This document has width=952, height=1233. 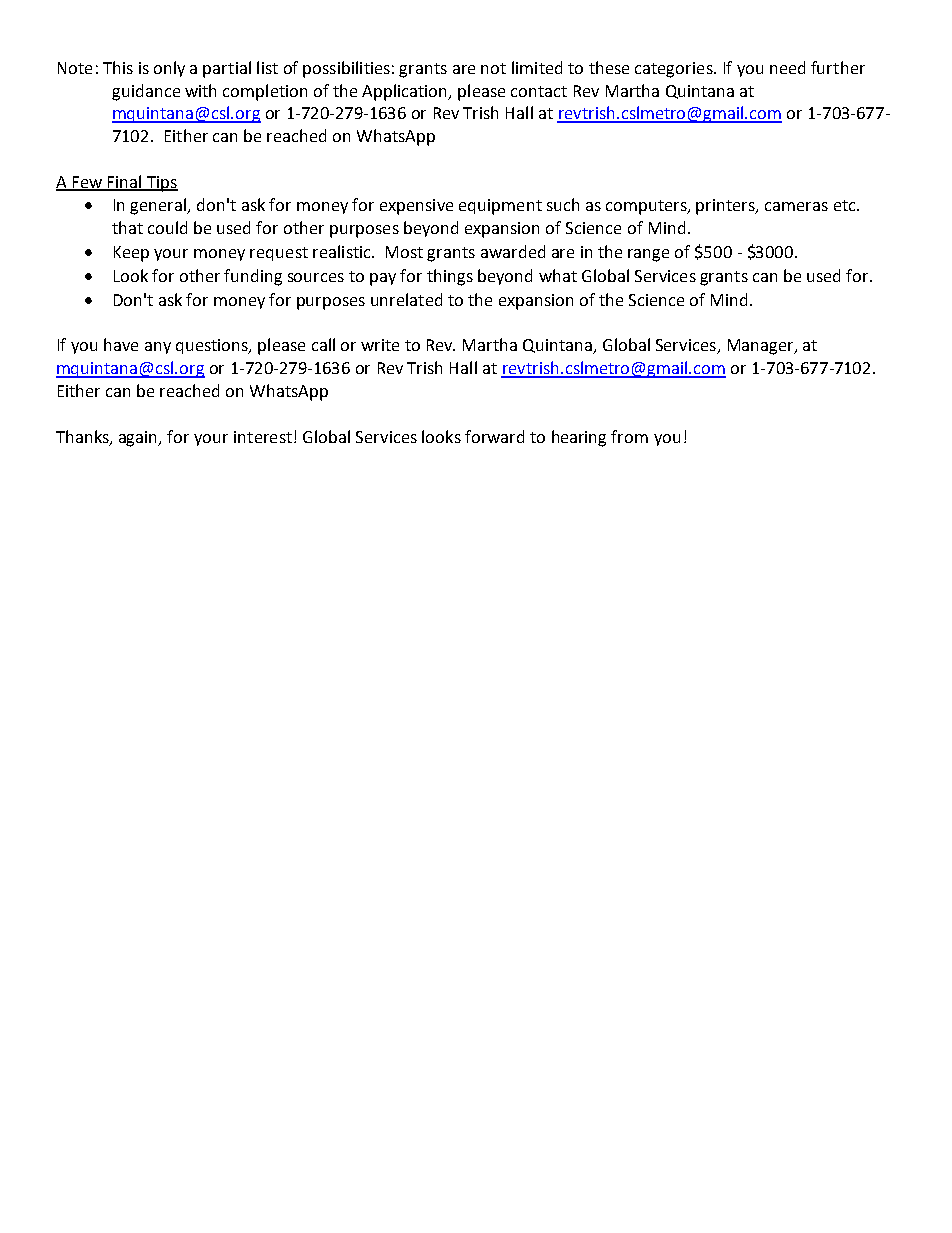 What do you see at coordinates (513, 251) in the document?
I see `awarded` at bounding box center [513, 251].
